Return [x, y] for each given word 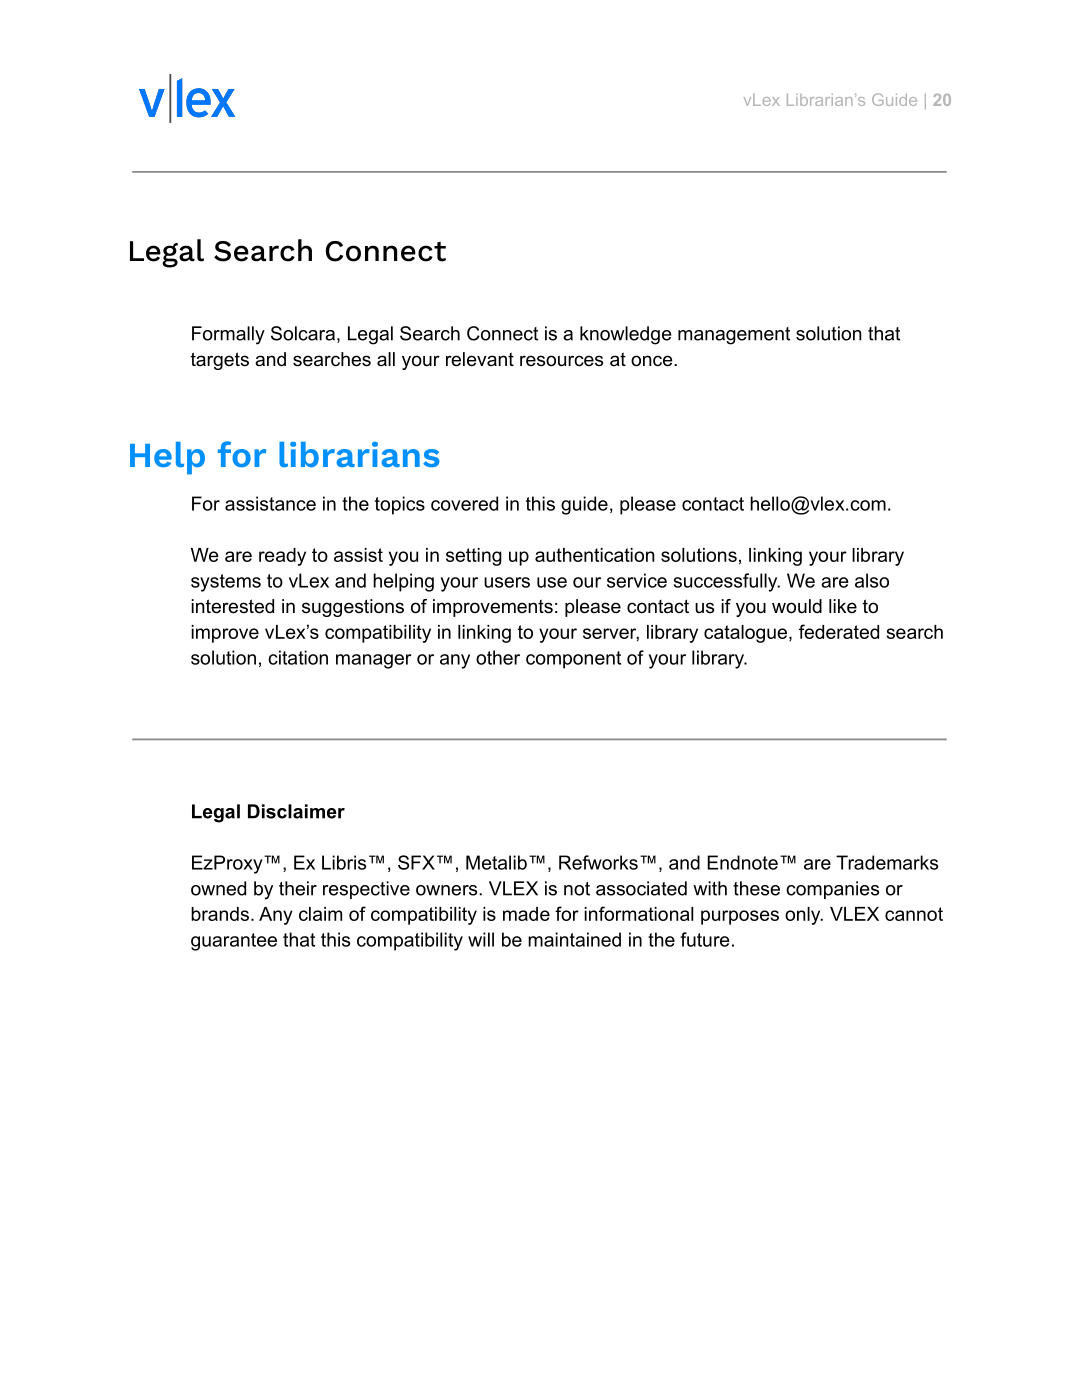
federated [839, 631]
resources [561, 361]
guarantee [234, 942]
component [573, 660]
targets [220, 361]
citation [298, 657]
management [734, 336]
